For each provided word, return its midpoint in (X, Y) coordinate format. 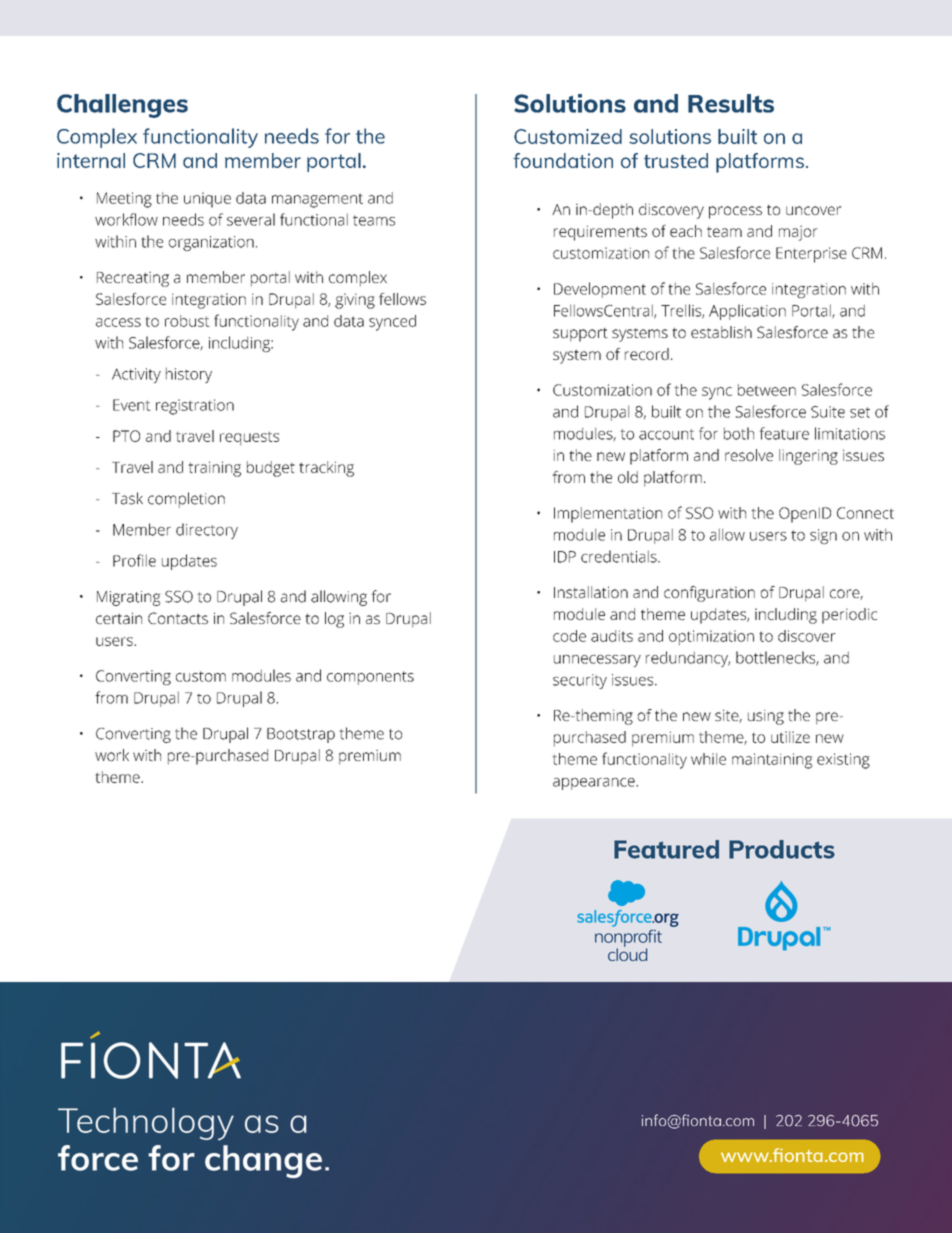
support (580, 335)
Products (782, 849)
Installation (591, 592)
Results (731, 103)
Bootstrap (301, 735)
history (189, 375)
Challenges (122, 106)
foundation (563, 160)
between (767, 390)
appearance (595, 784)
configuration (709, 594)
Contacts (178, 618)
